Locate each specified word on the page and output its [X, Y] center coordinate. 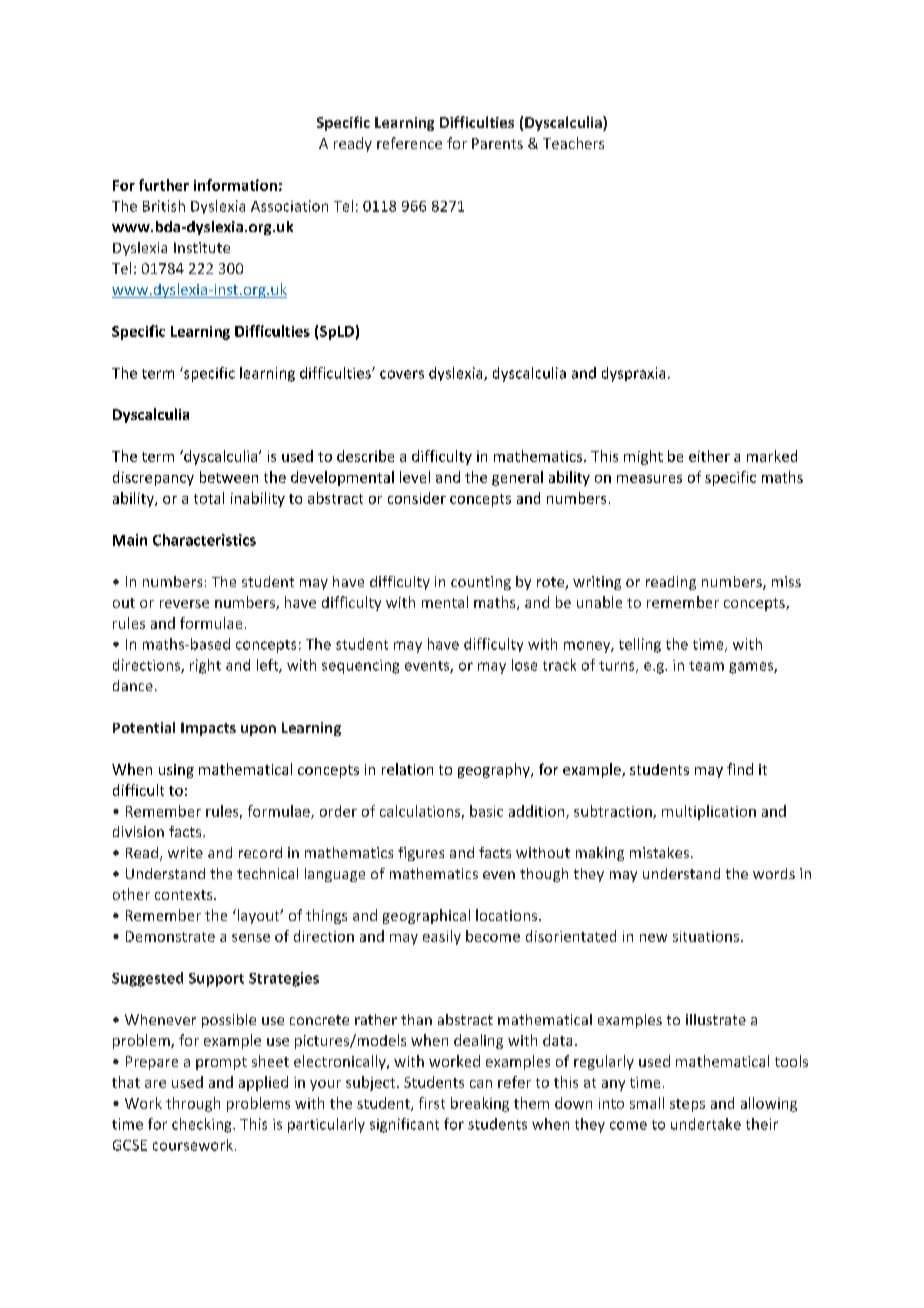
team [706, 666]
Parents [497, 143]
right [205, 666]
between [229, 477]
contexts [185, 895]
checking [203, 1125]
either [709, 456]
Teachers [573, 143]
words [774, 873]
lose [524, 665]
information [235, 185]
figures [421, 854]
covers [402, 374]
